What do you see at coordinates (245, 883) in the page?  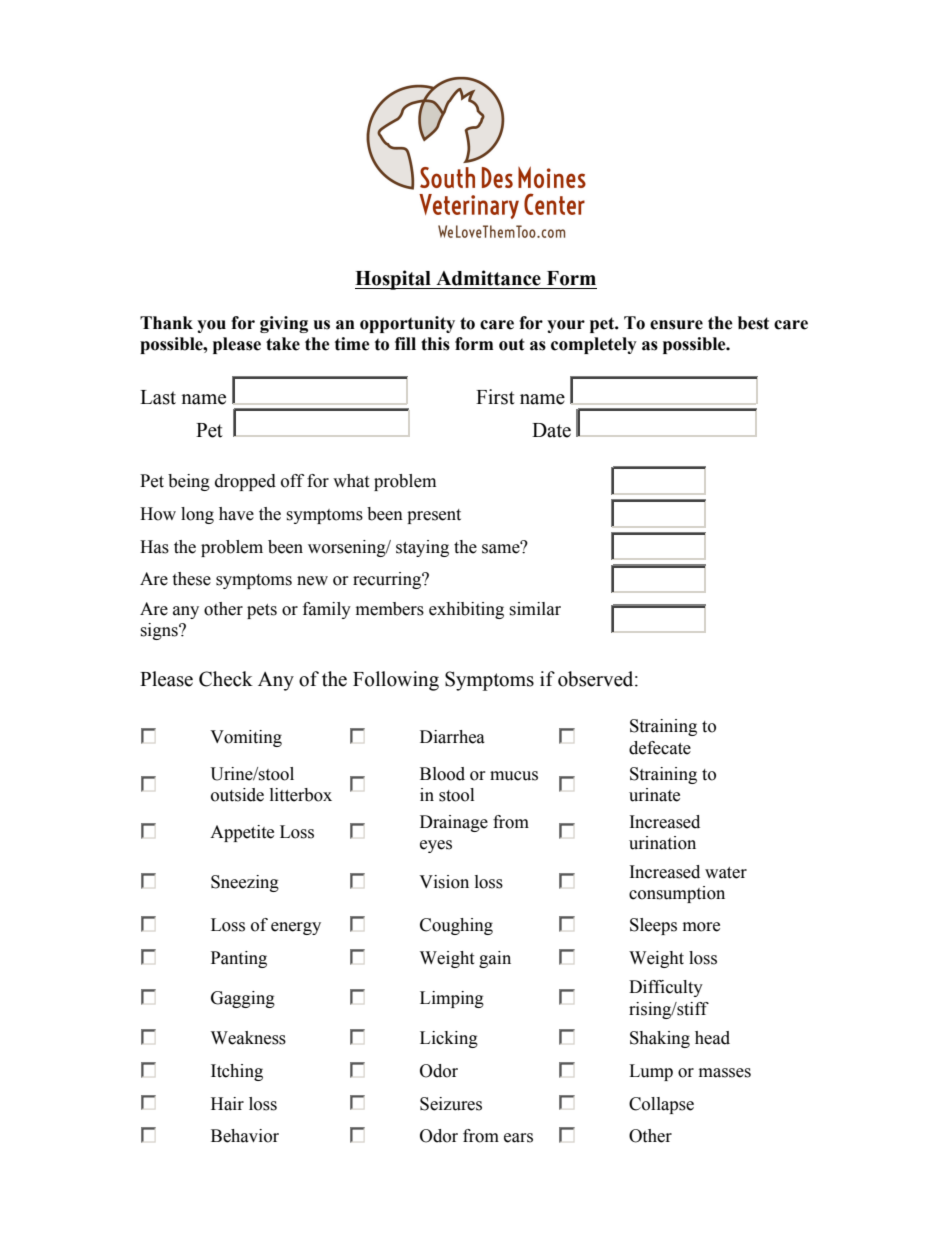 I see `Sneezing` at bounding box center [245, 883].
